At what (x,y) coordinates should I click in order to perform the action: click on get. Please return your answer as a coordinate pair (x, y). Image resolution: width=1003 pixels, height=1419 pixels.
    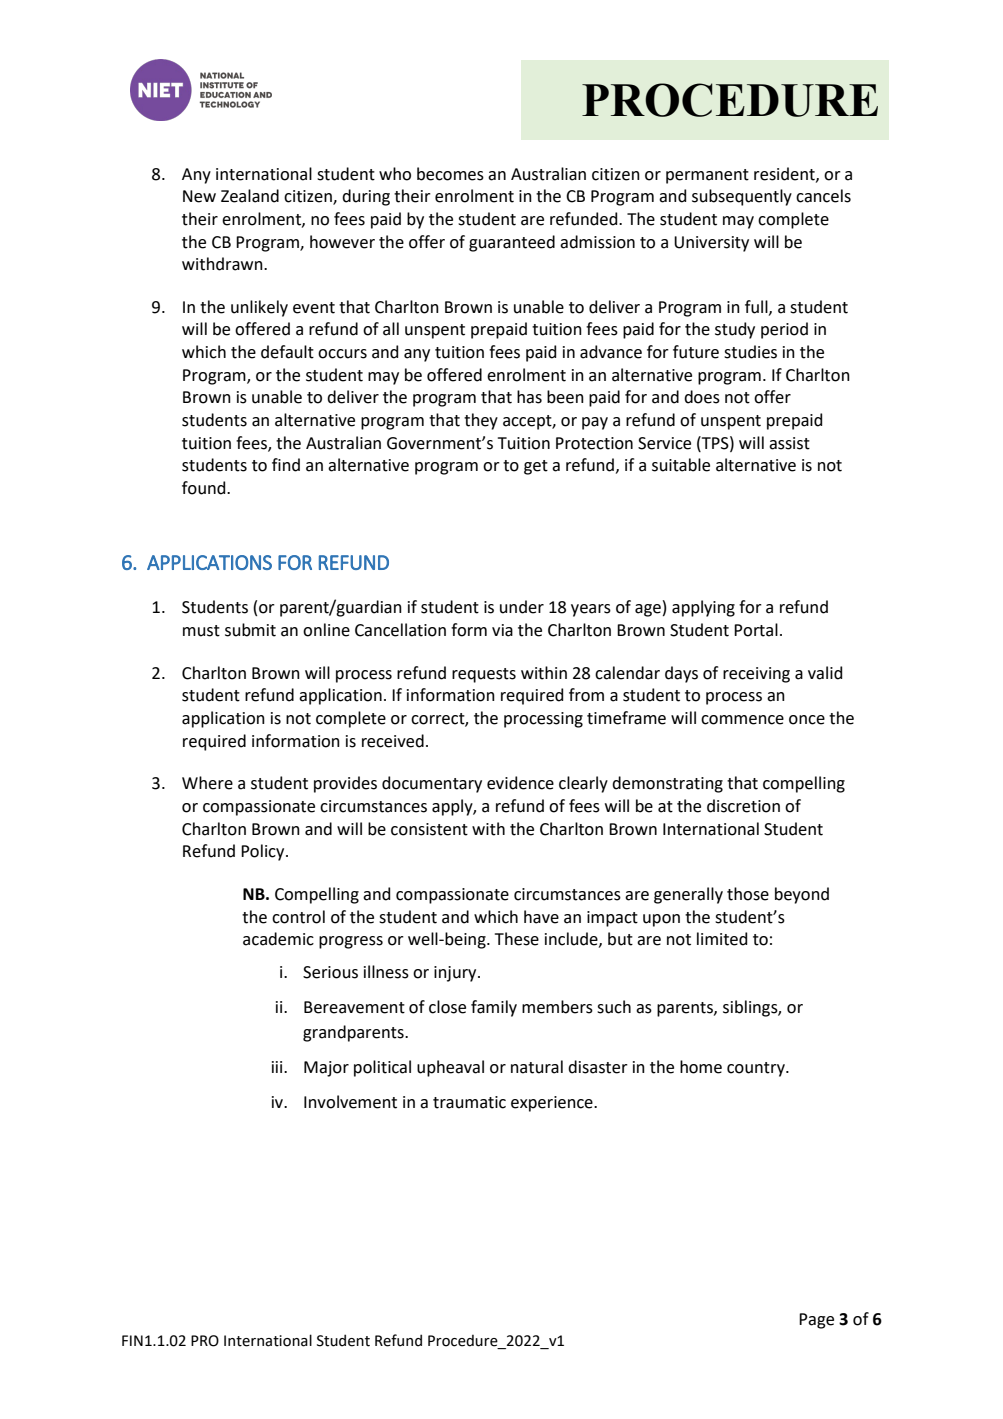
    Looking at the image, I should click on (536, 467).
